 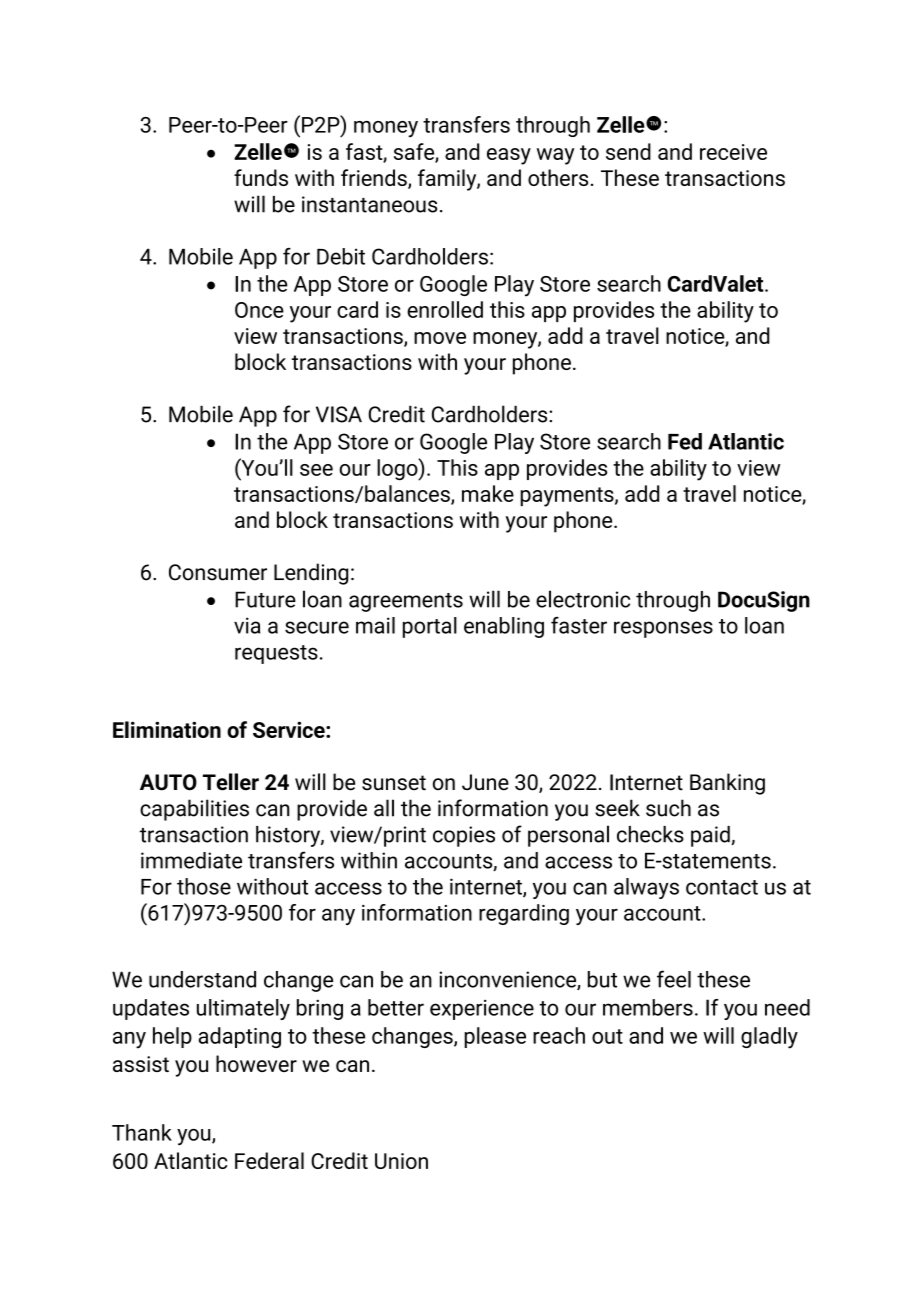 What do you see at coordinates (733, 152) in the screenshot?
I see `receive` at bounding box center [733, 152].
